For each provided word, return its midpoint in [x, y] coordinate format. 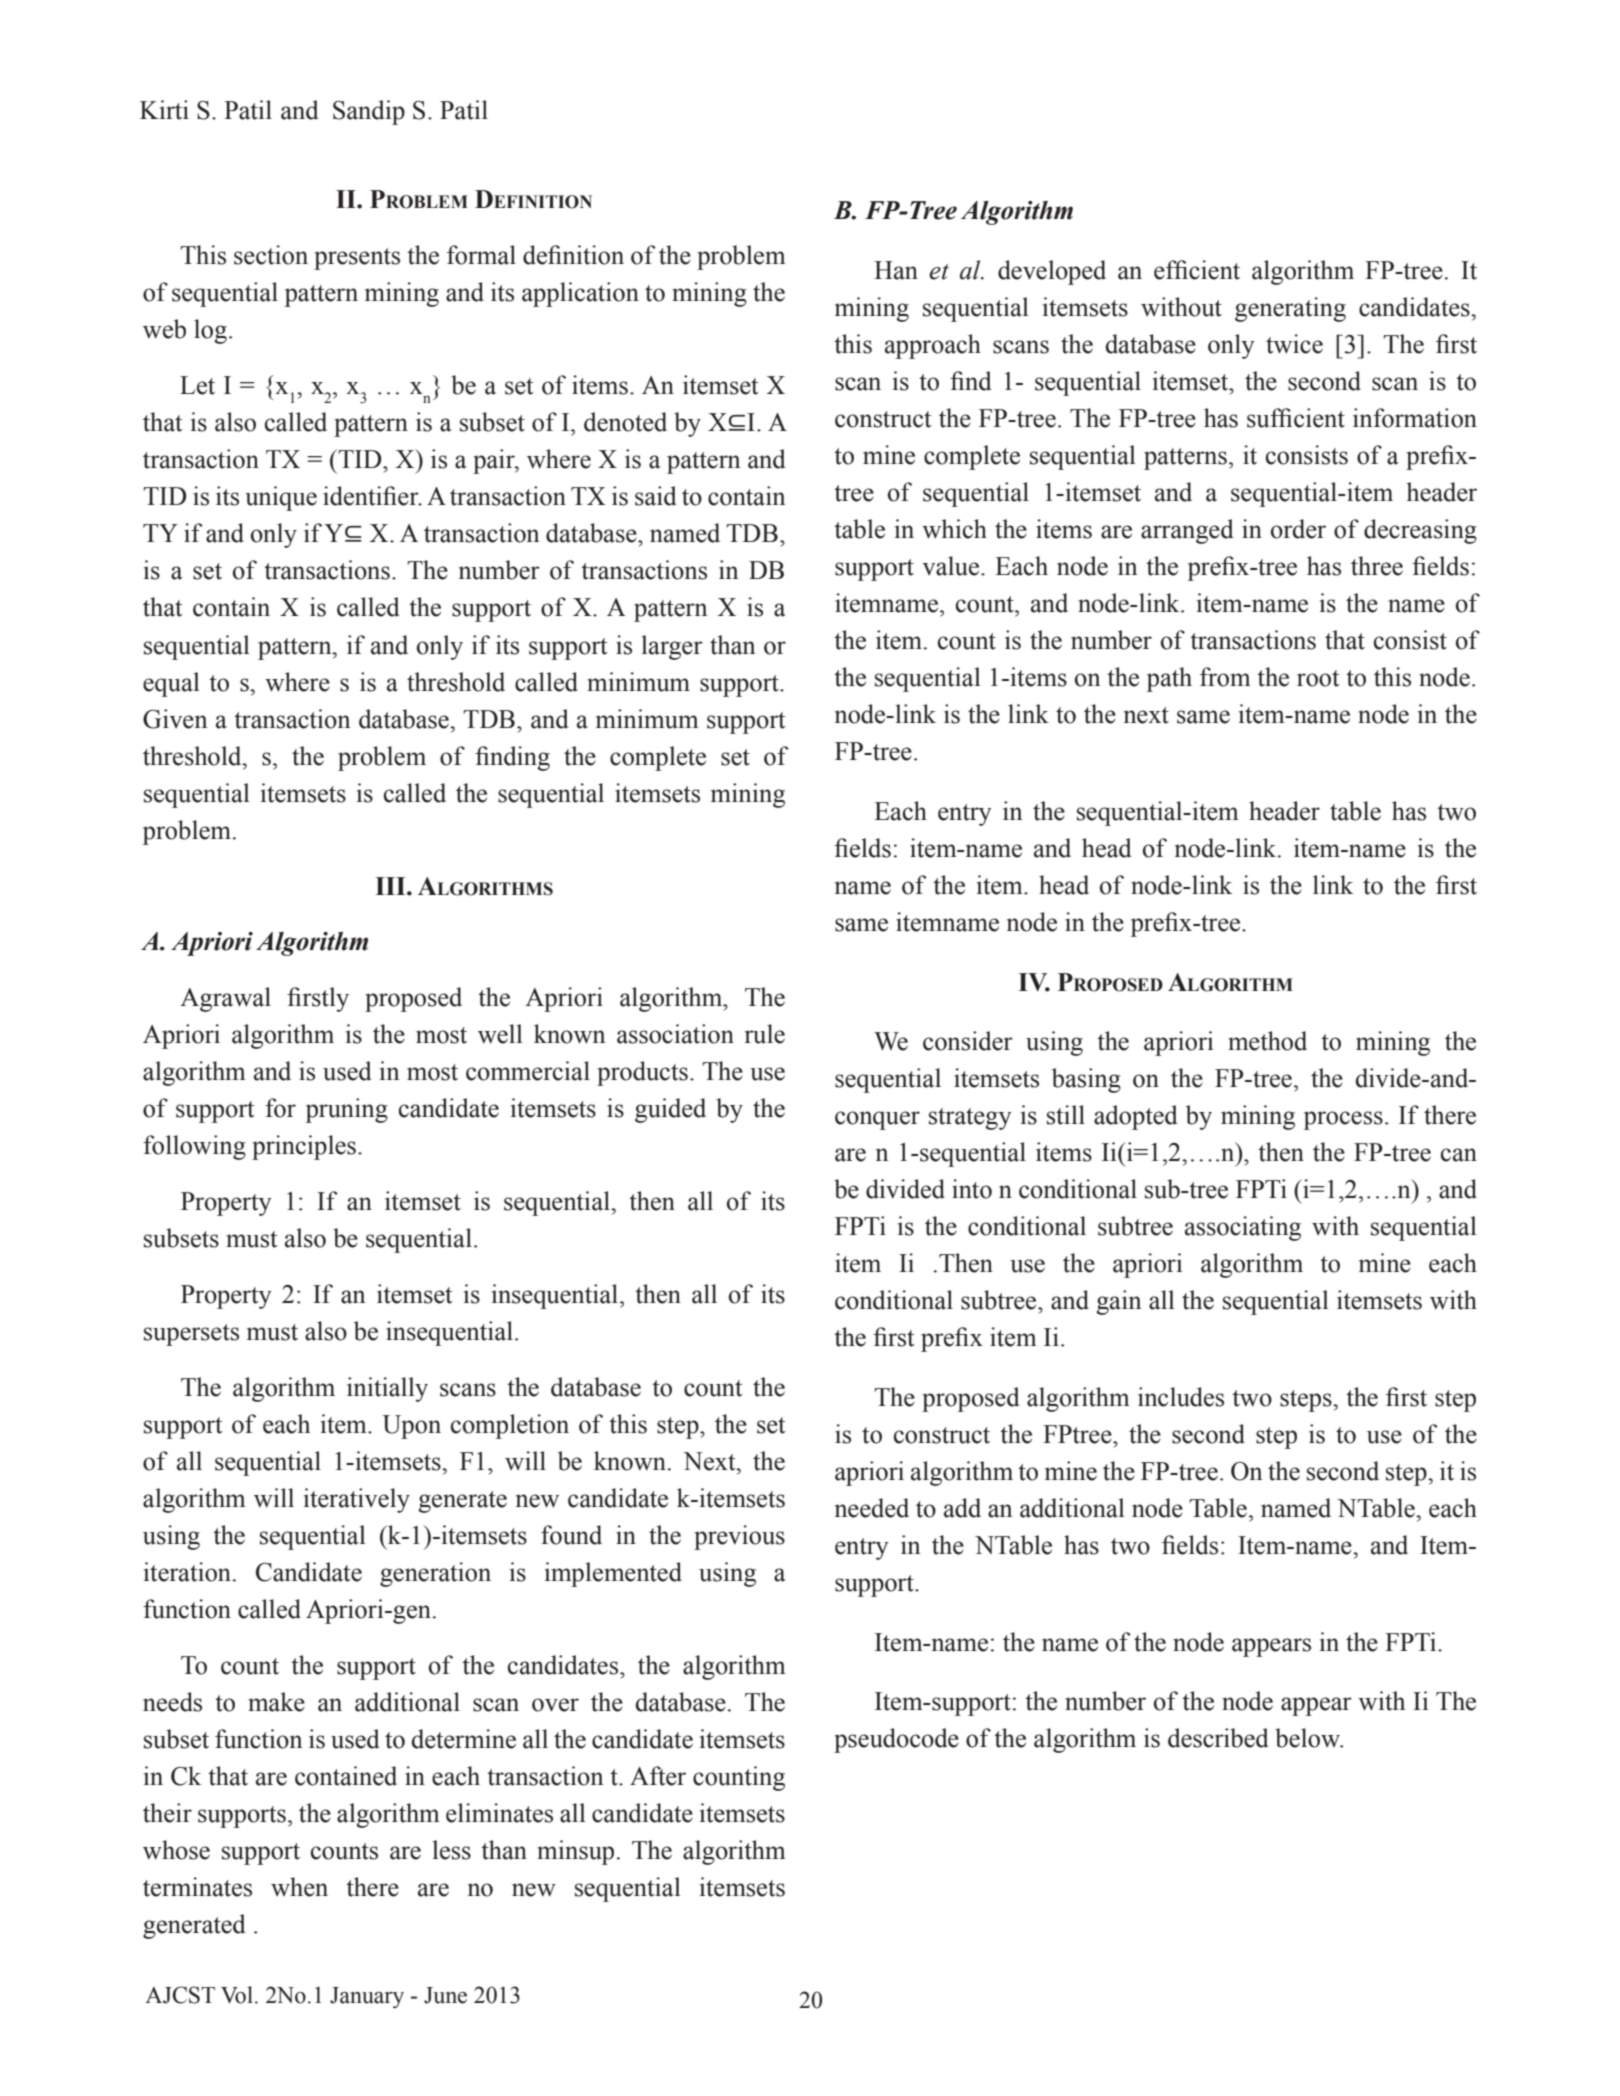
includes [1181, 1397]
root [1318, 678]
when [299, 1887]
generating [1290, 309]
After [658, 1776]
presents [357, 259]
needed [872, 1508]
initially [387, 1389]
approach [933, 346]
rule [765, 1034]
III [391, 886]
